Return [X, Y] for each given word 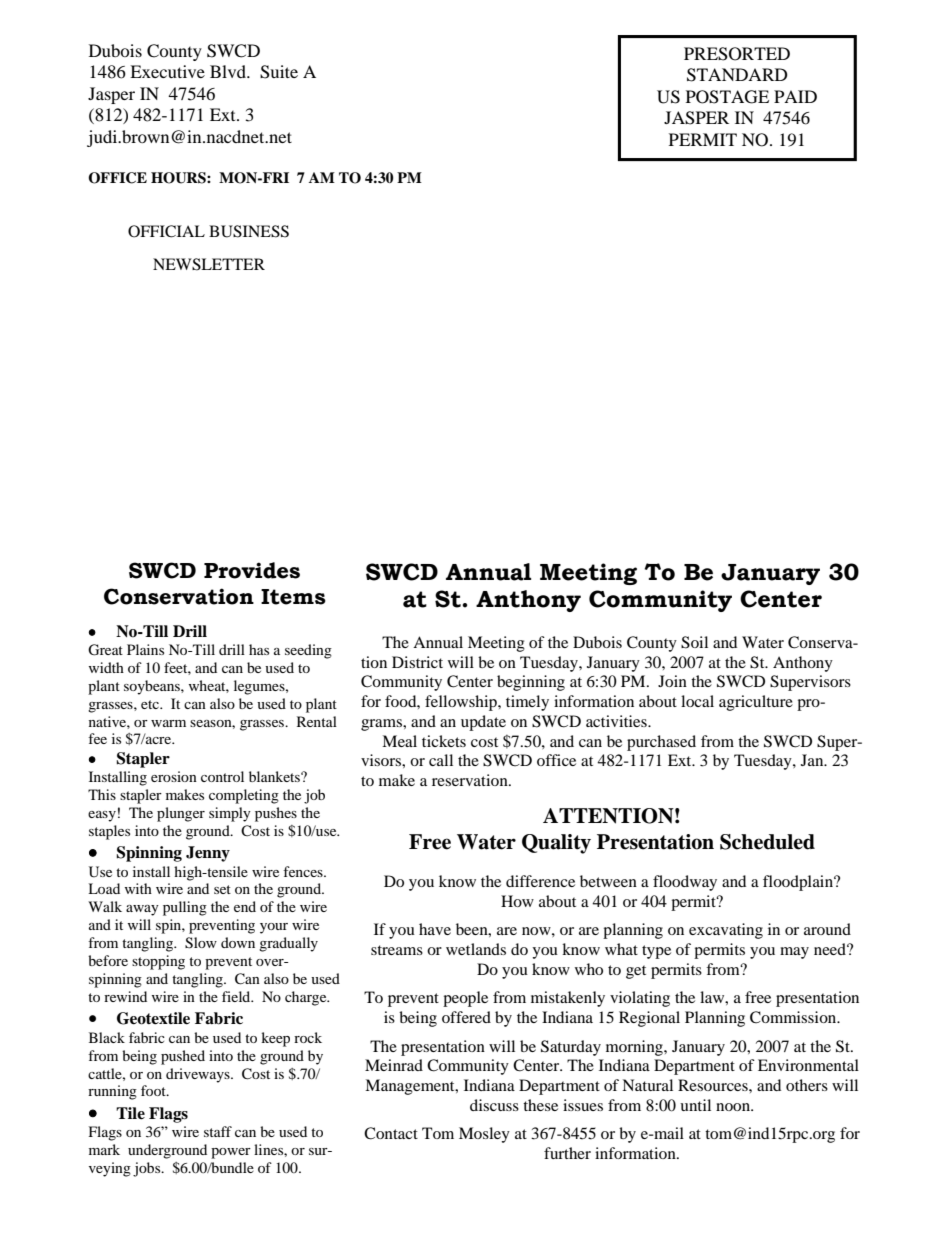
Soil [694, 642]
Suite [279, 72]
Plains [145, 649]
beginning [531, 683]
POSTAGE [727, 97]
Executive [167, 71]
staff [218, 1131]
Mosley [484, 1135]
